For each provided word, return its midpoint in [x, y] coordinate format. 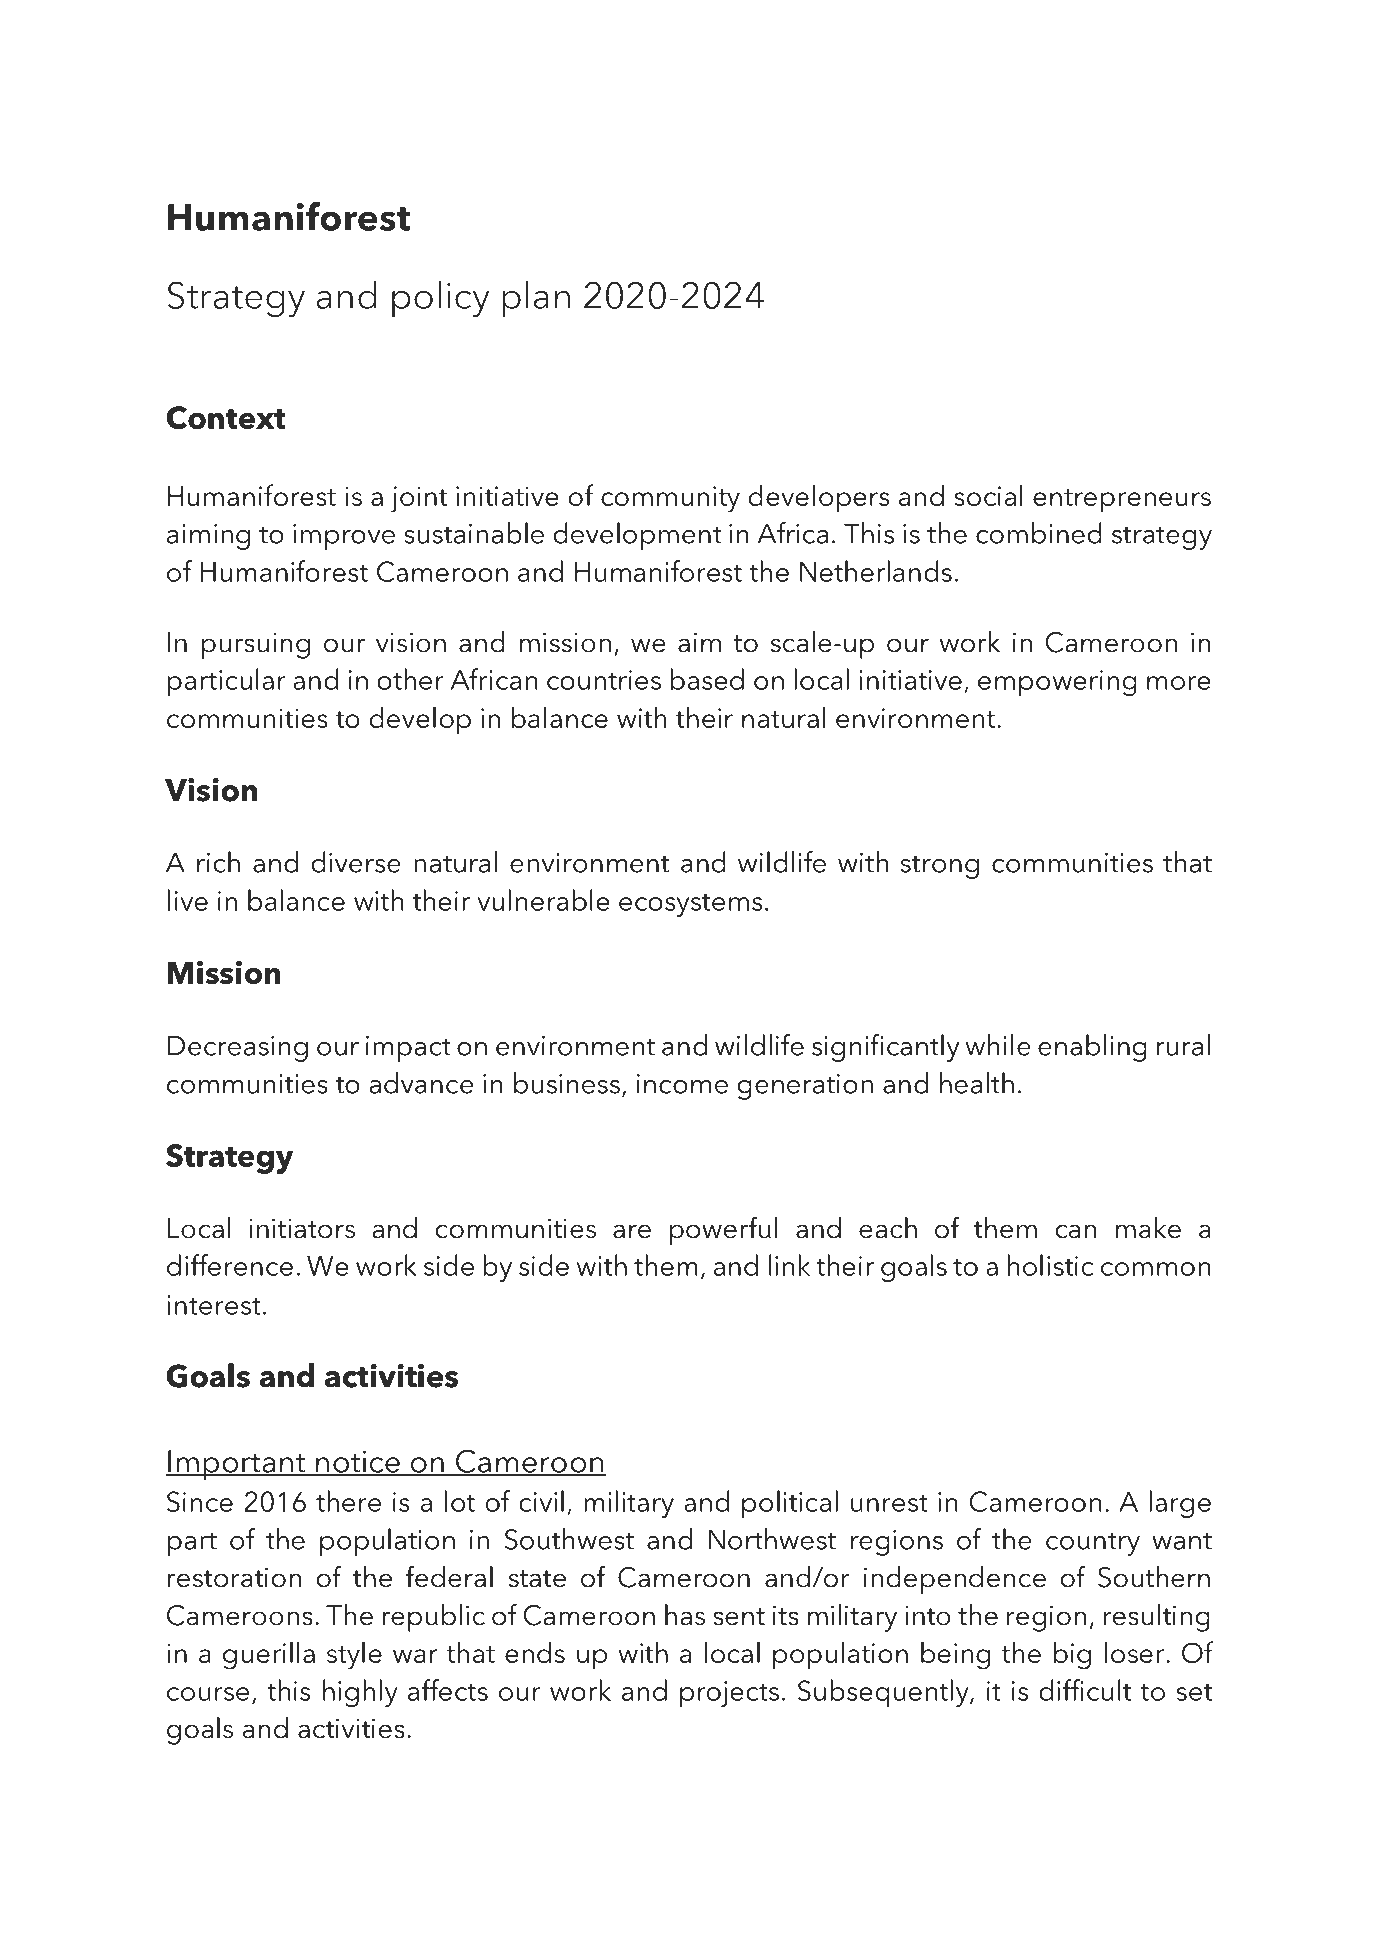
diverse [356, 862]
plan [536, 299]
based [707, 679]
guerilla [269, 1656]
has [685, 1615]
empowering [1057, 683]
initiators [302, 1228]
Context [226, 418]
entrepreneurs [1122, 501]
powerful [723, 1230]
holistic [1051, 1265]
